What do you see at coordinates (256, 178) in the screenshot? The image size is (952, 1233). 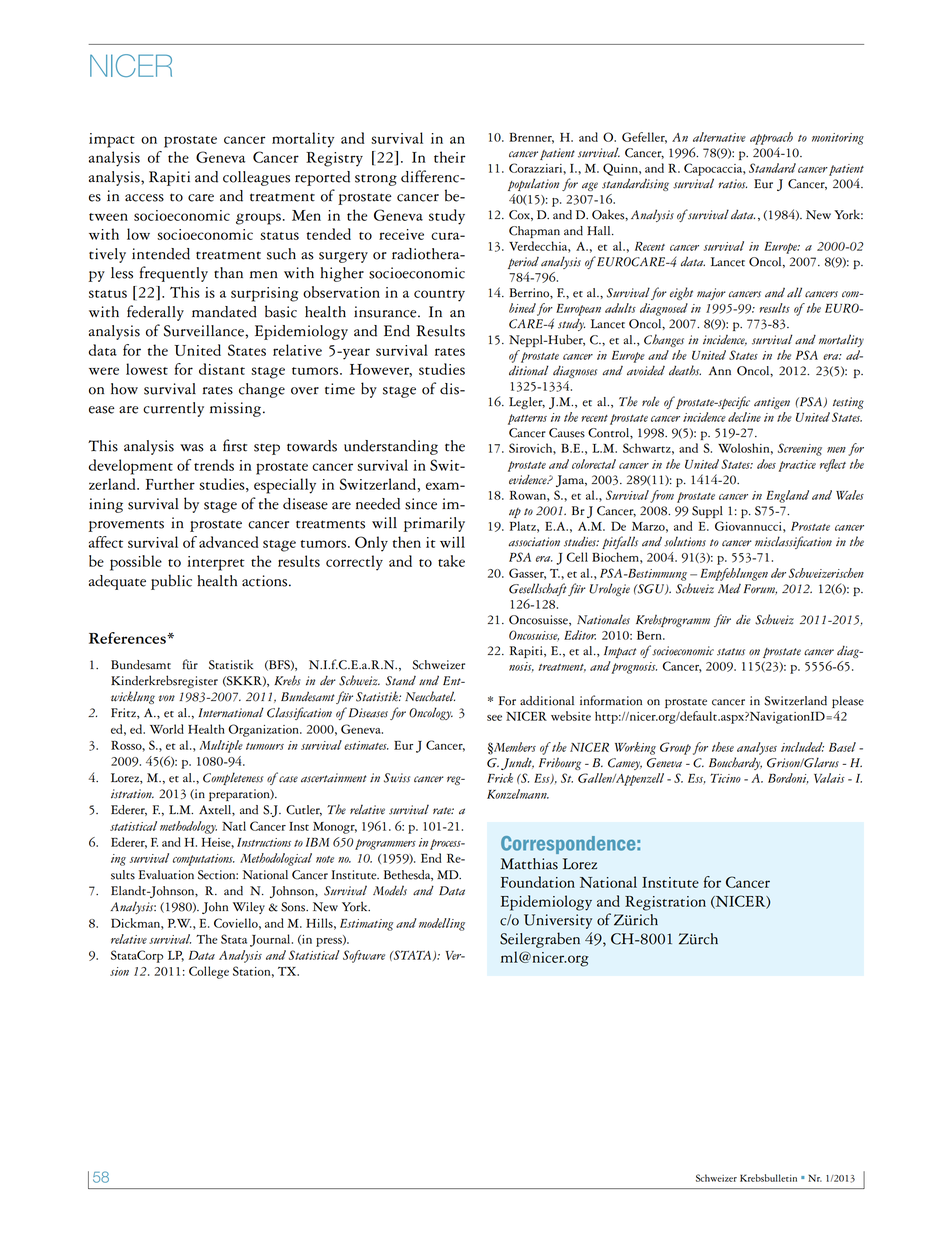 I see `colleagues` at bounding box center [256, 178].
